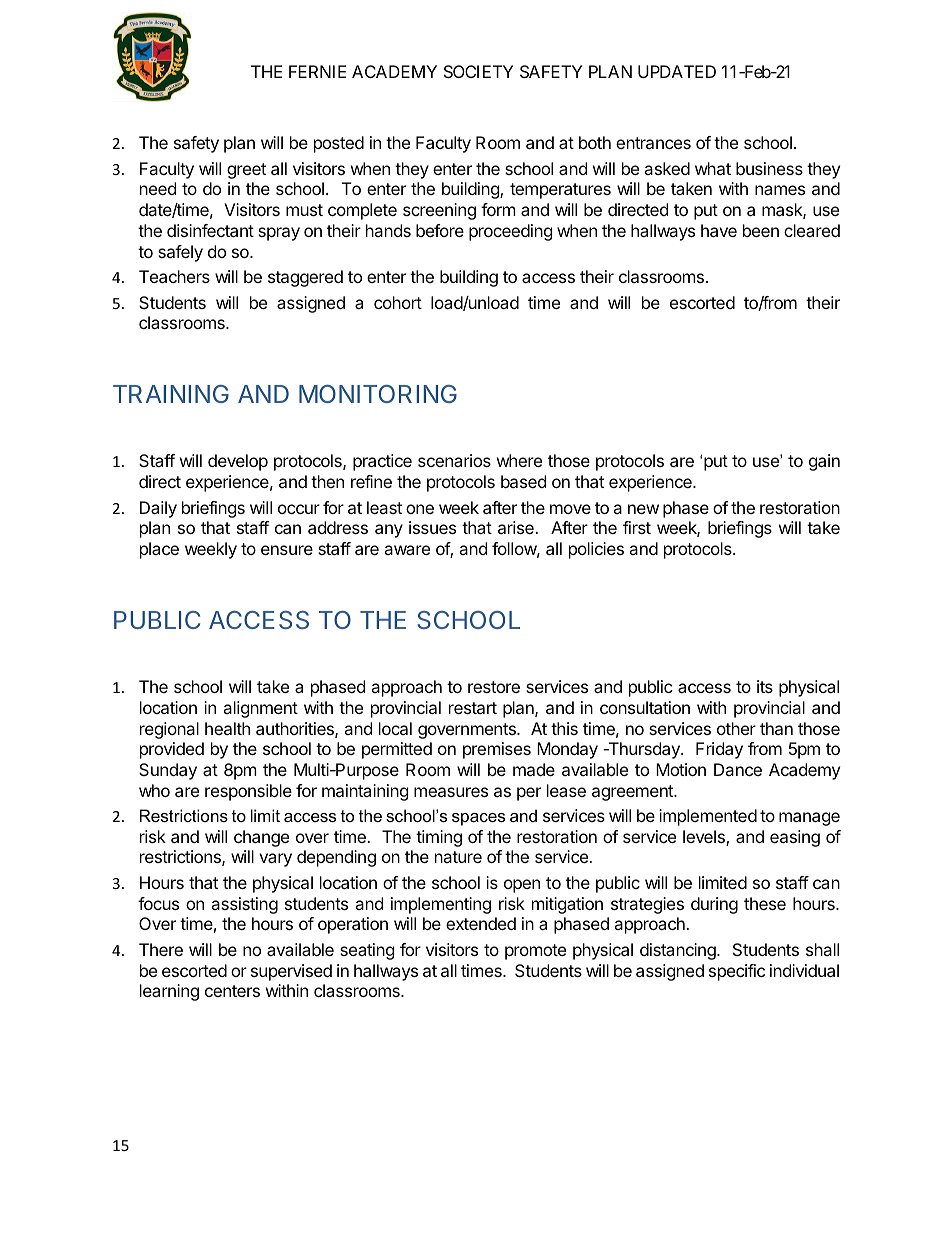 The image size is (952, 1233). Describe the element at coordinates (287, 550) in the page. I see `ensure` at that location.
